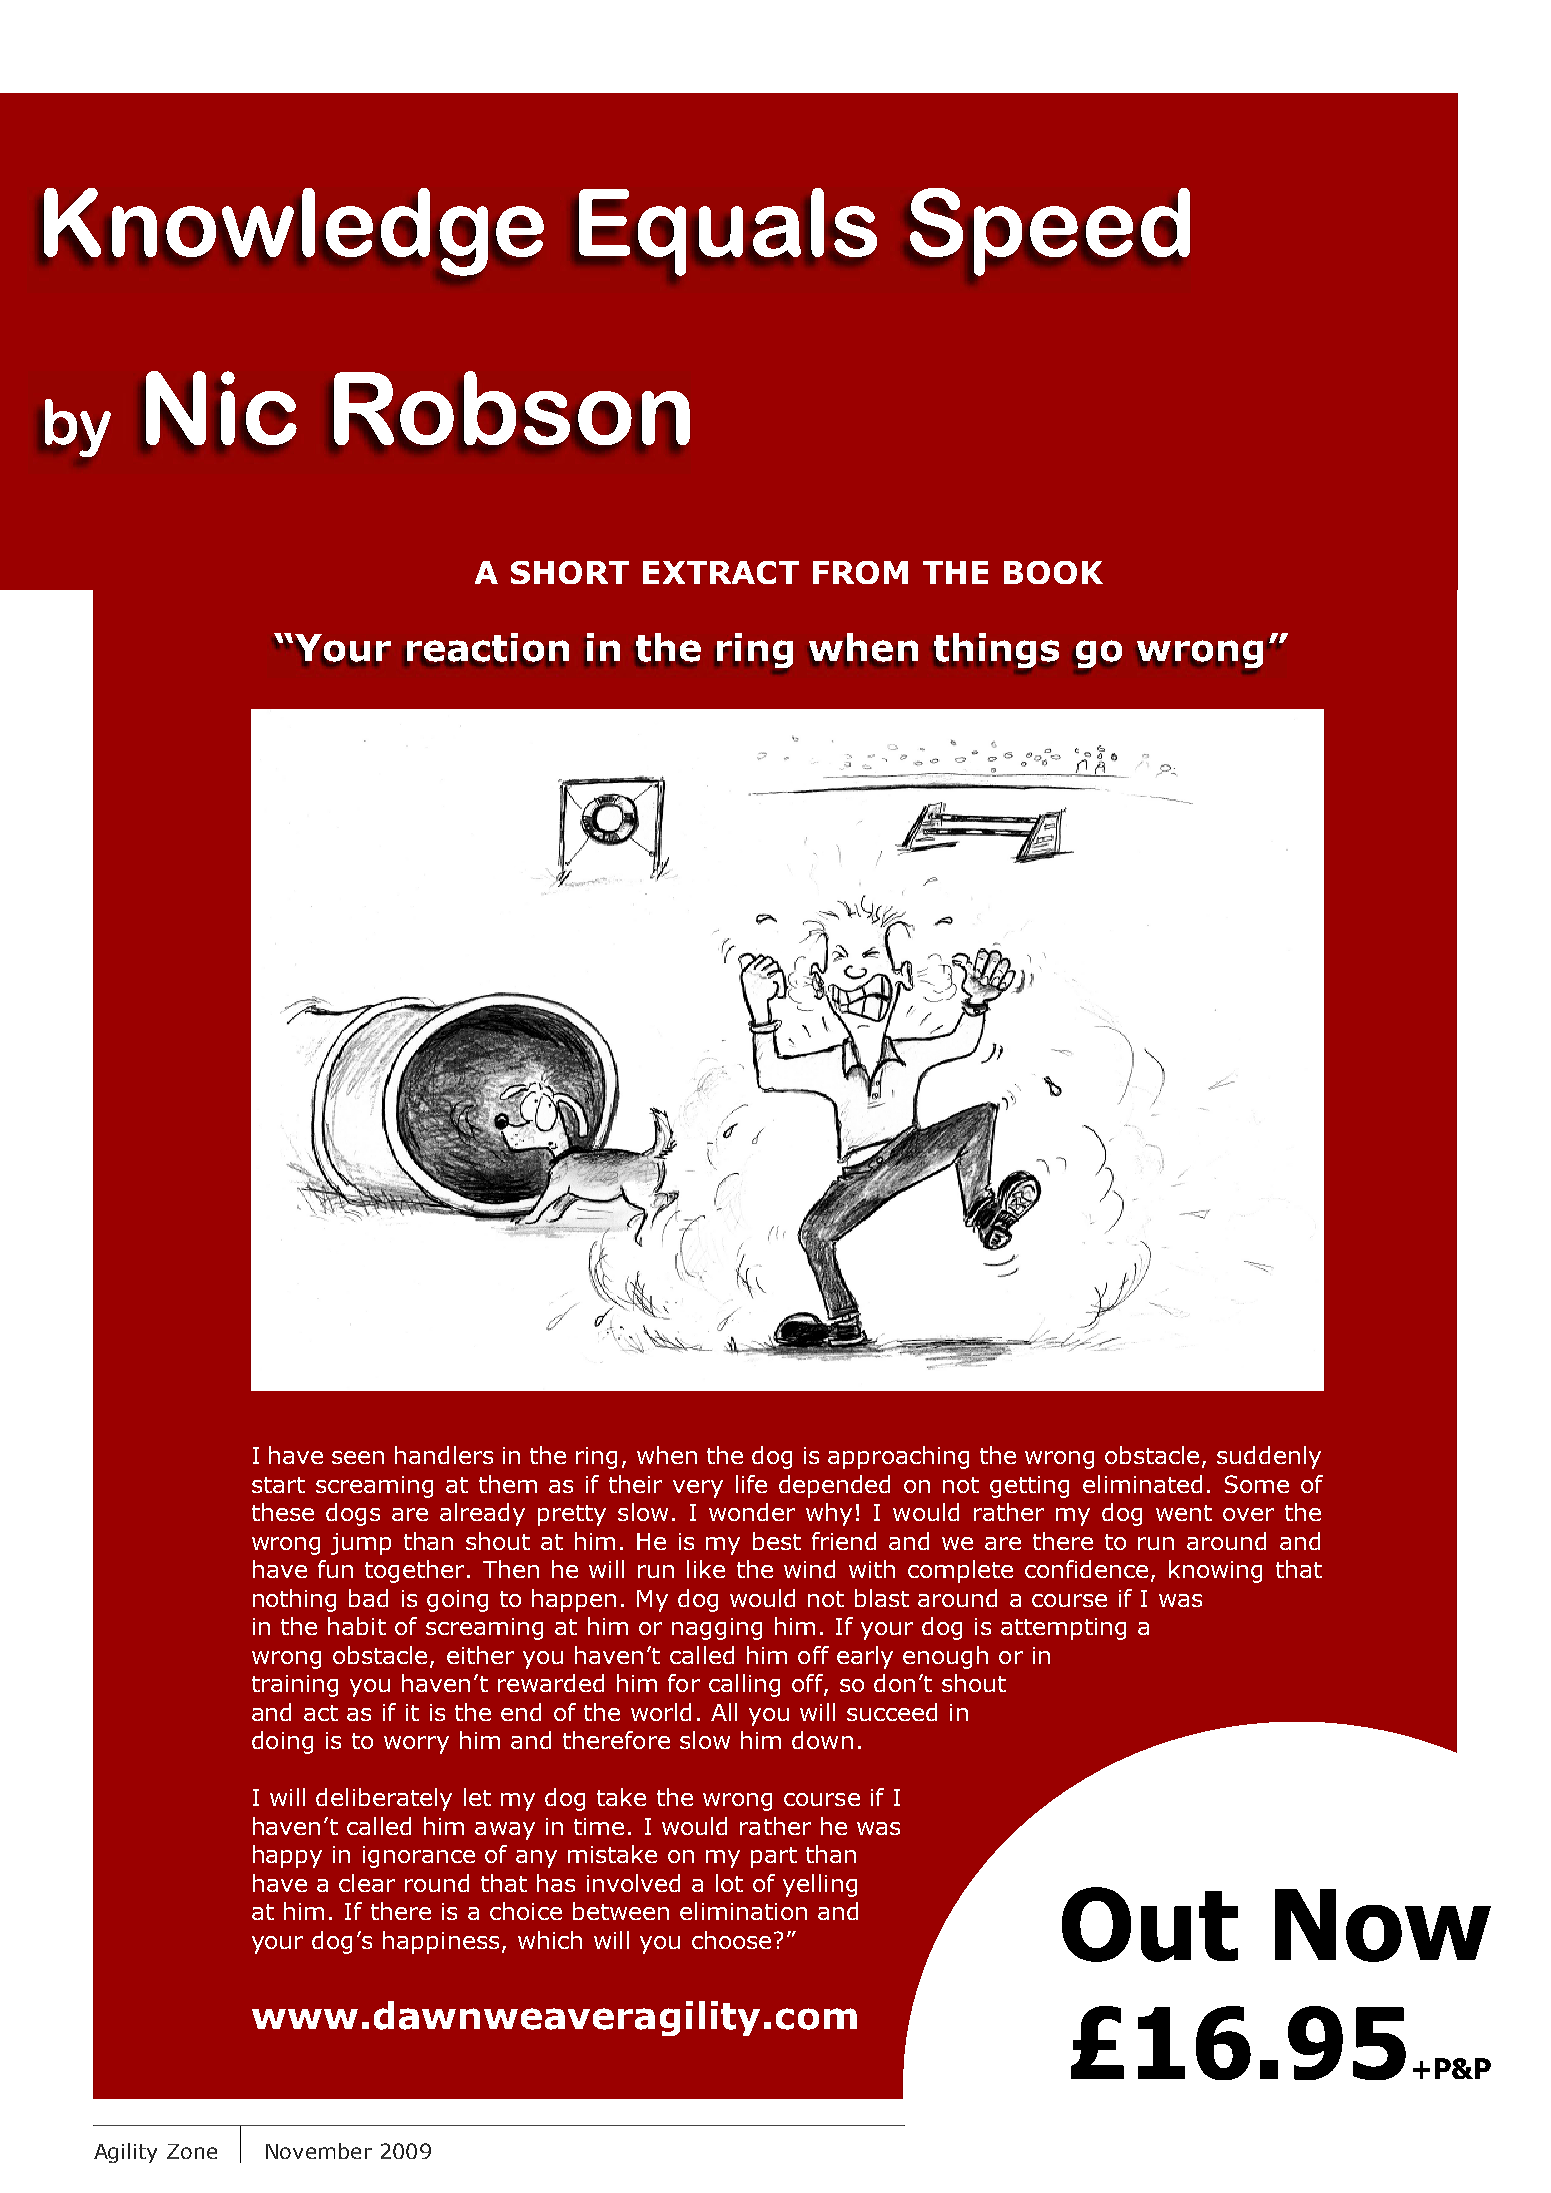  Describe the element at coordinates (319, 2151) in the image. I see `November` at that location.
